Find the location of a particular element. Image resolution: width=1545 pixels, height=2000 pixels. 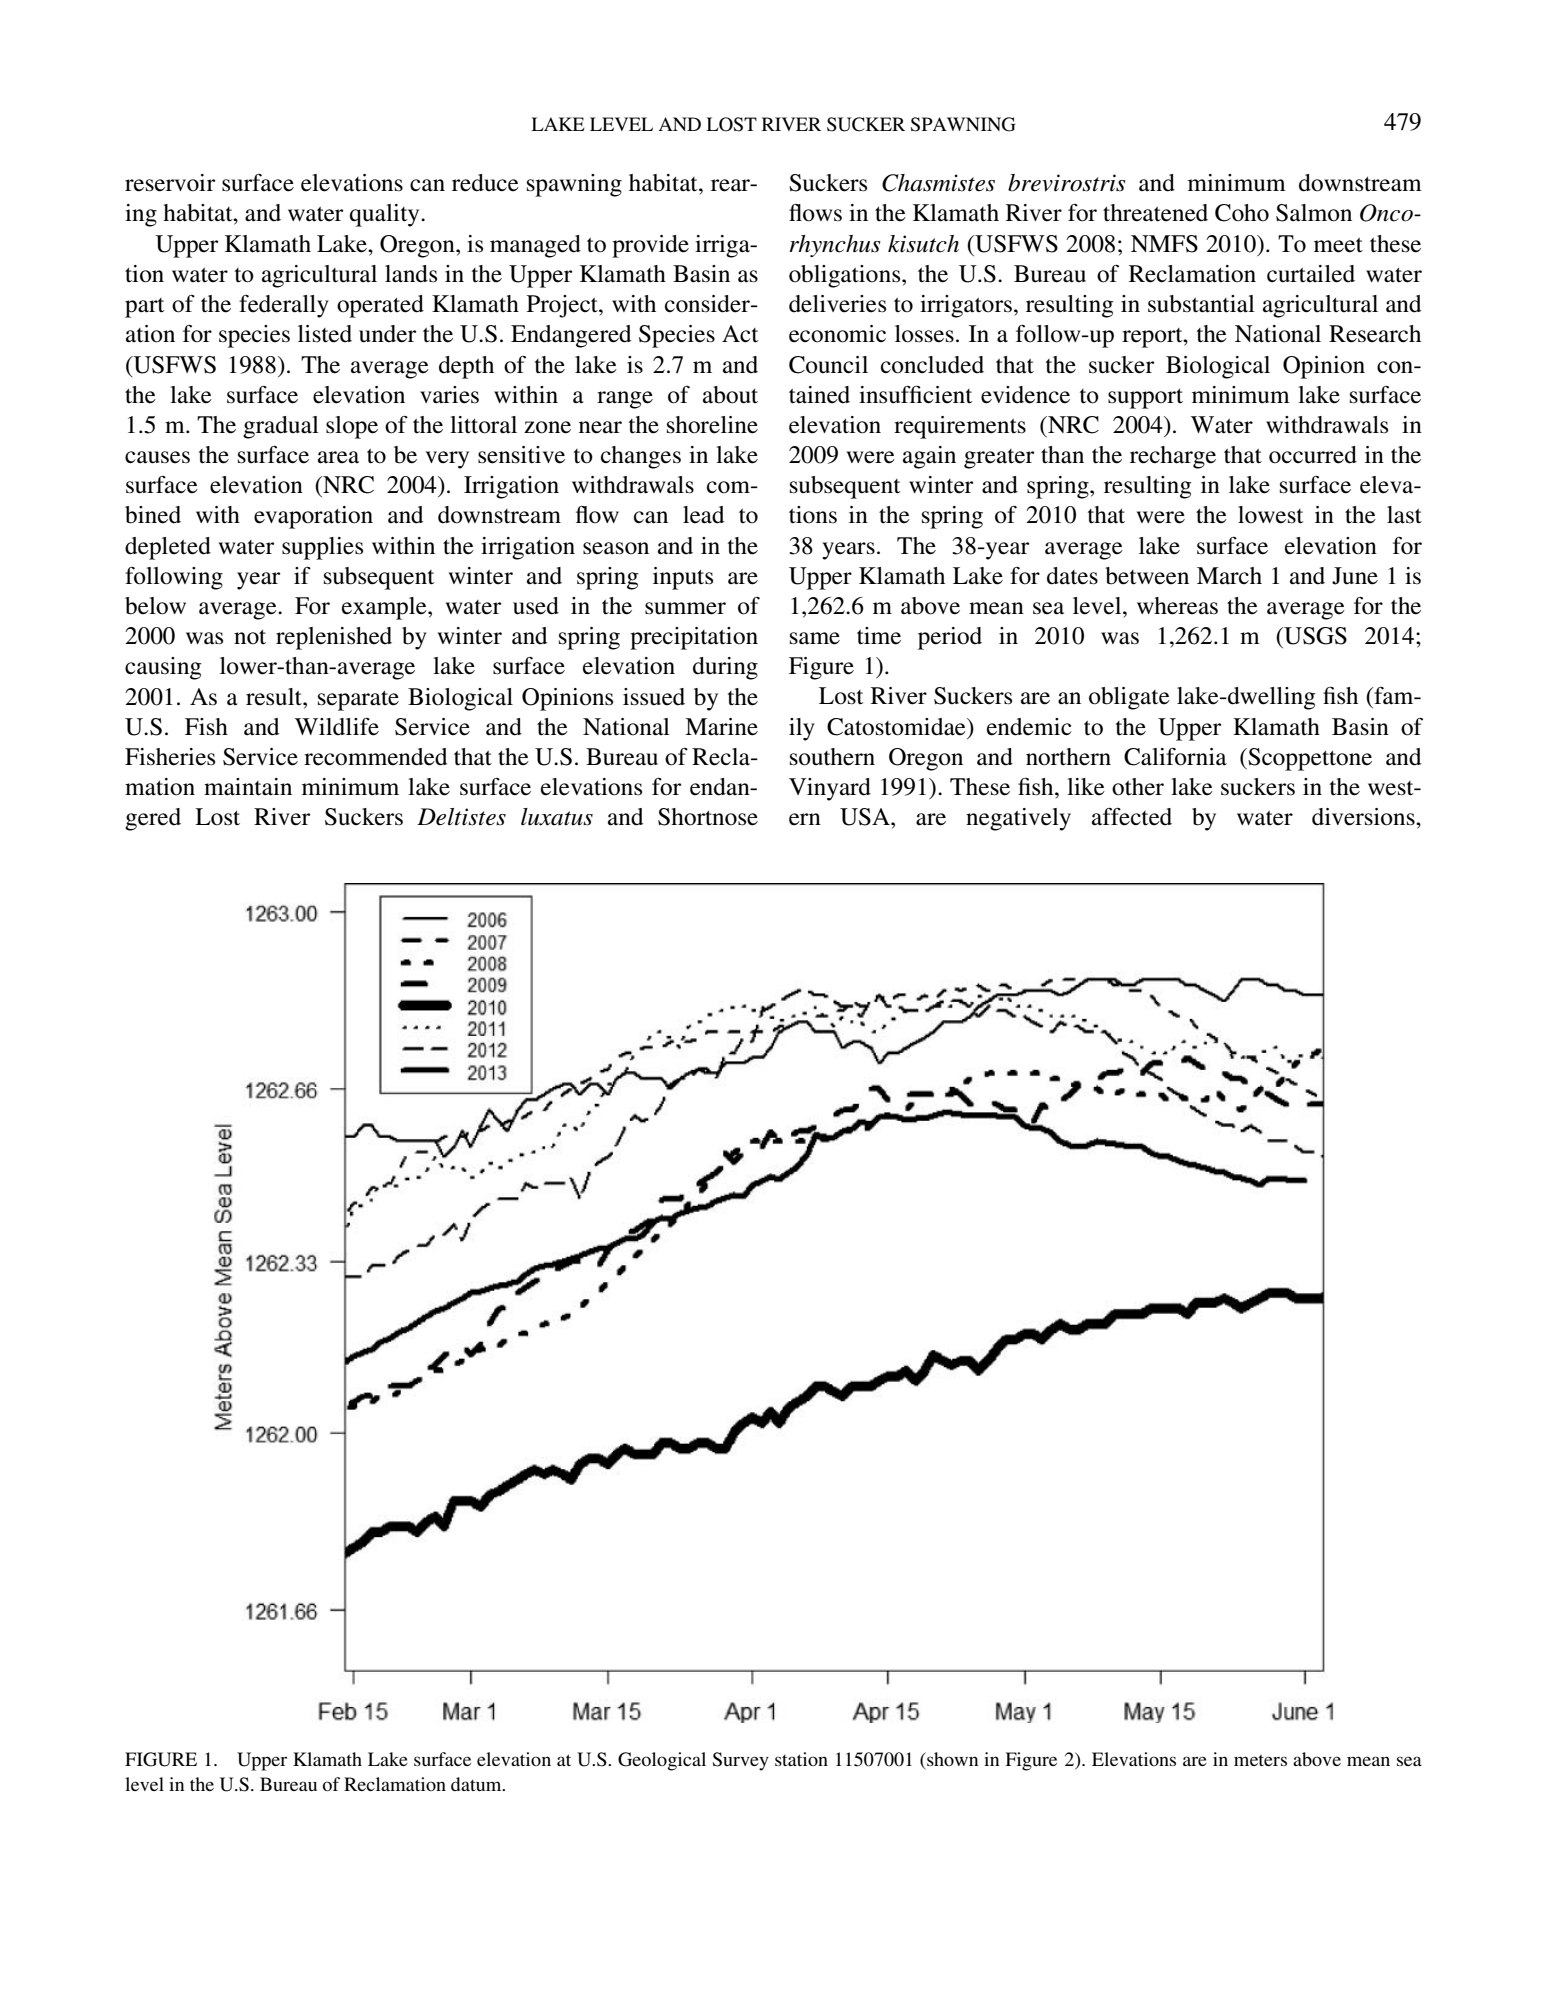

provide is located at coordinates (650, 246).
